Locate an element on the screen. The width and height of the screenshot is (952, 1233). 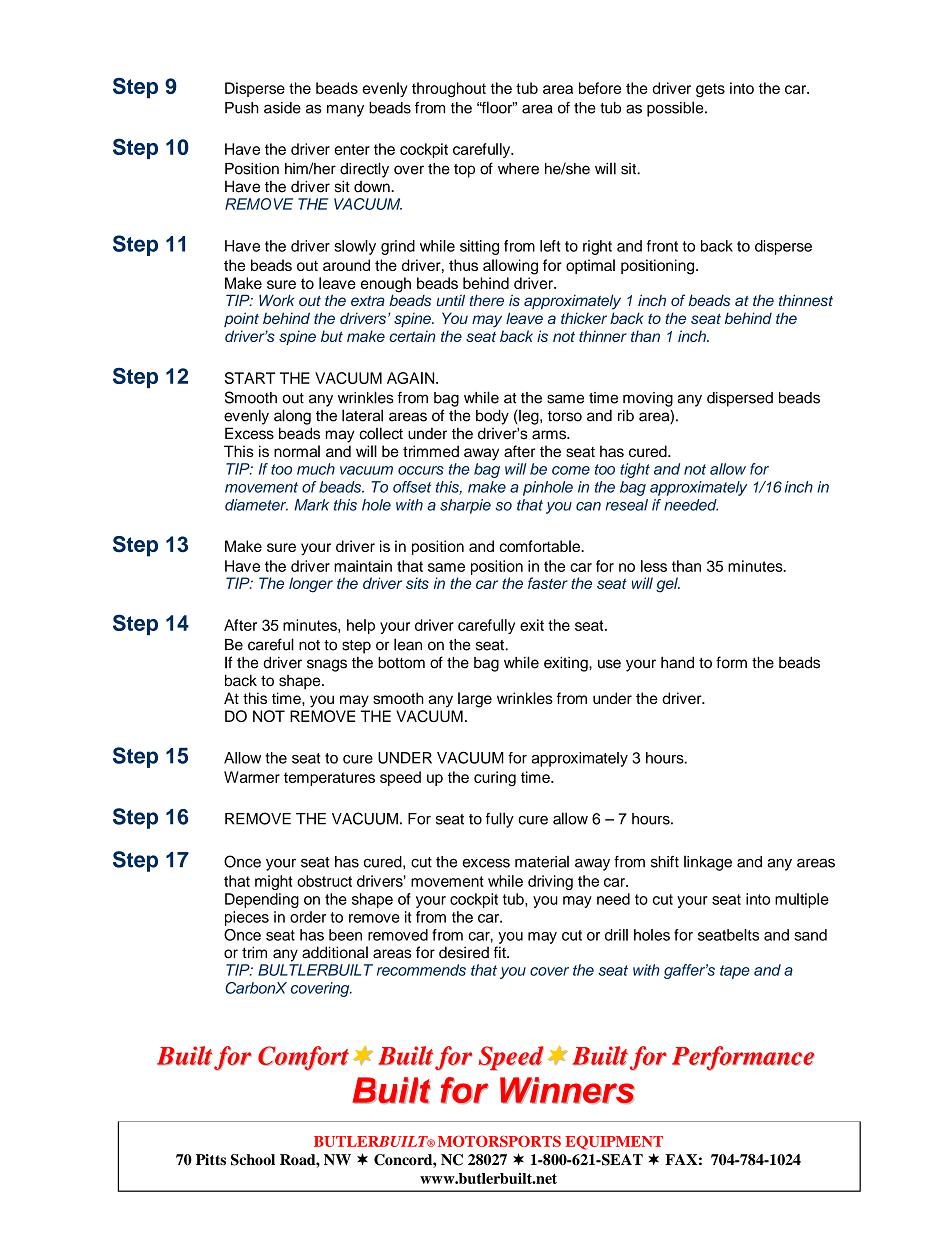
order is located at coordinates (308, 917).
